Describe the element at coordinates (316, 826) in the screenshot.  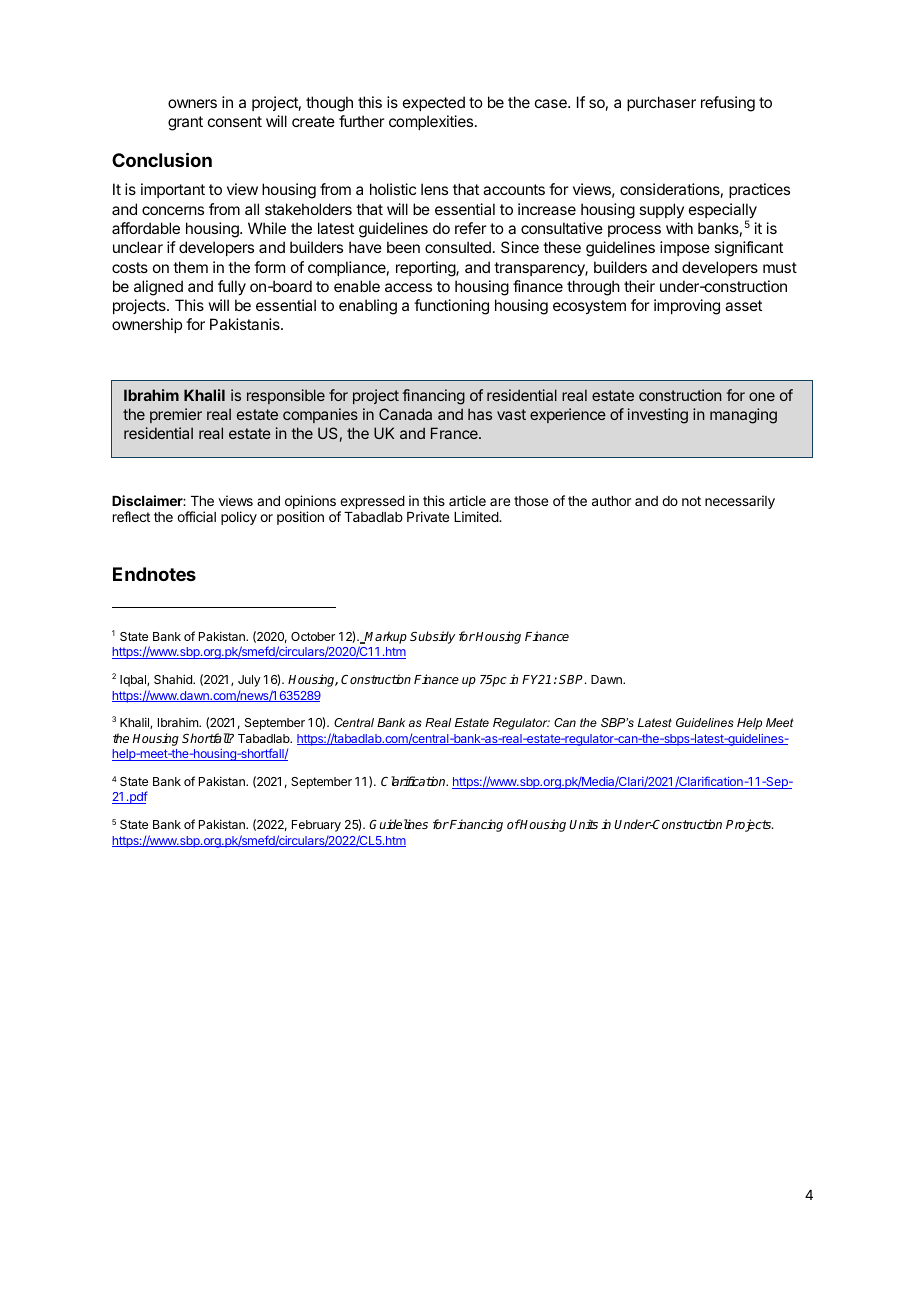
I see `February` at that location.
